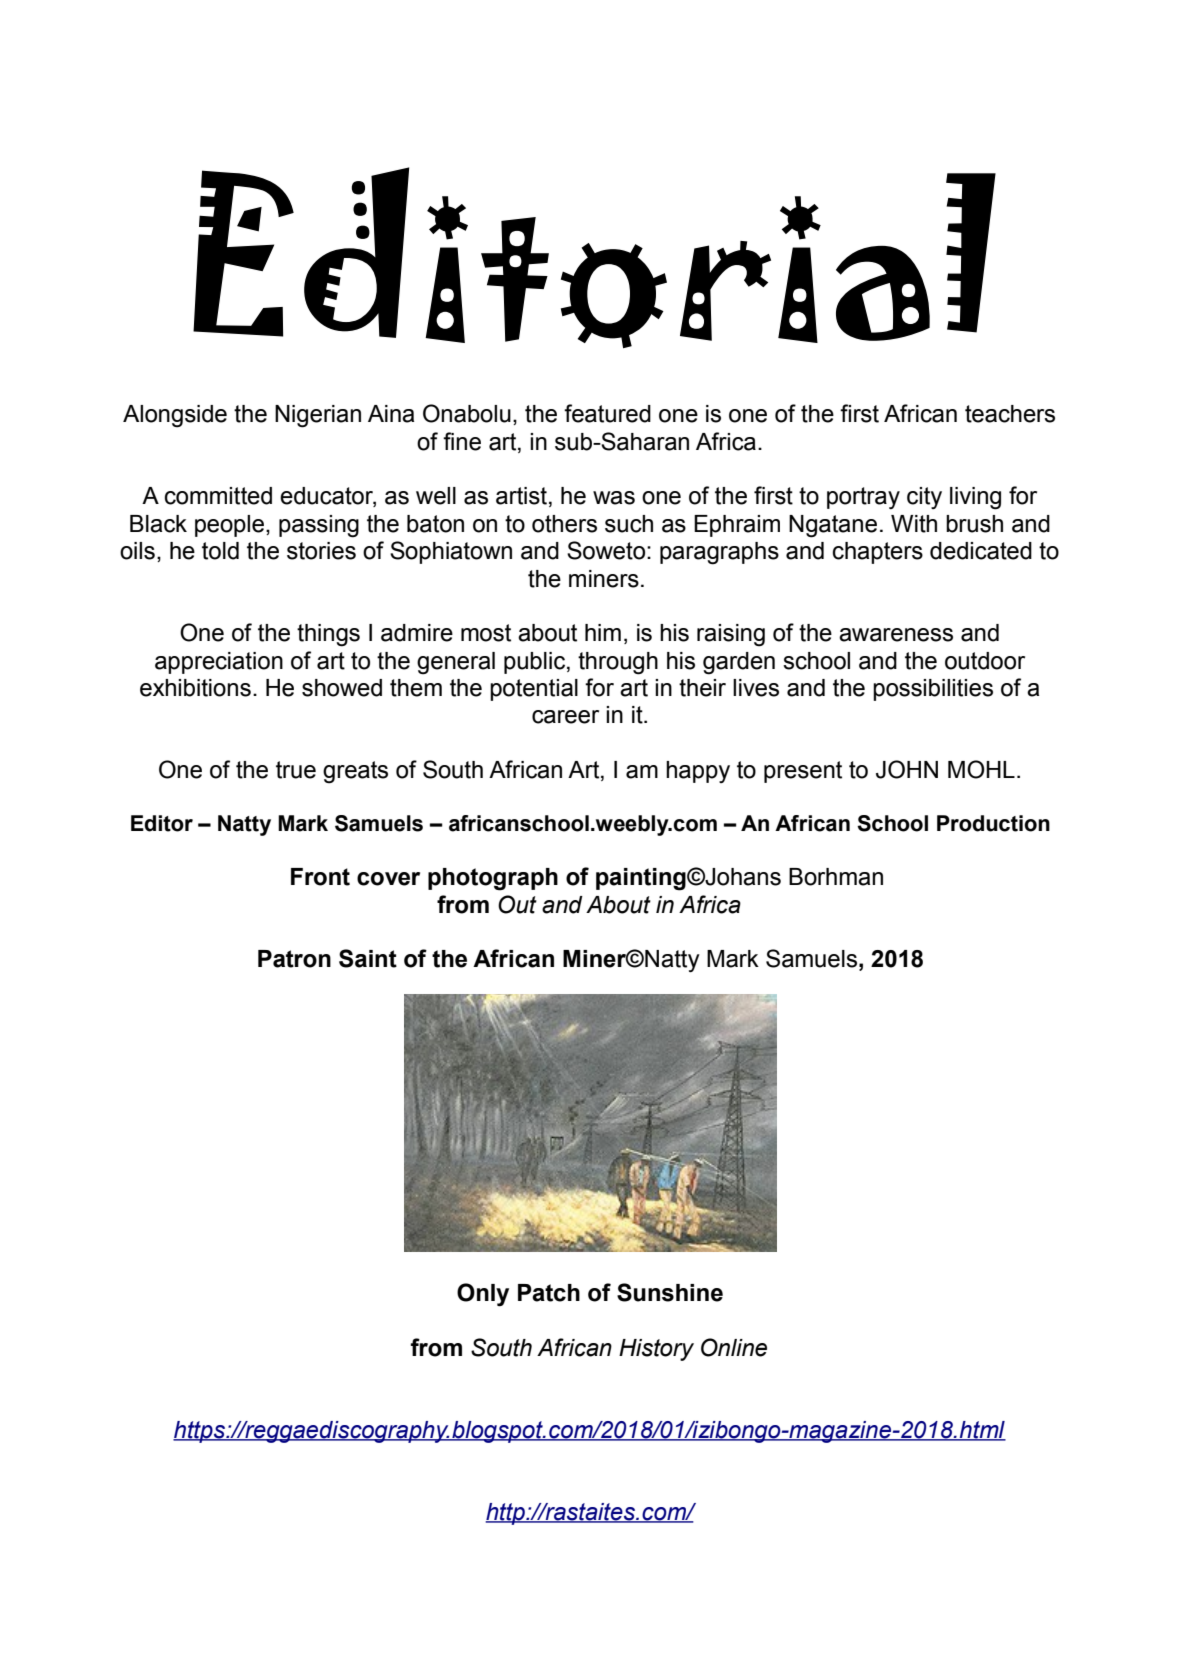  Describe the element at coordinates (294, 959) in the page. I see `Patron` at that location.
